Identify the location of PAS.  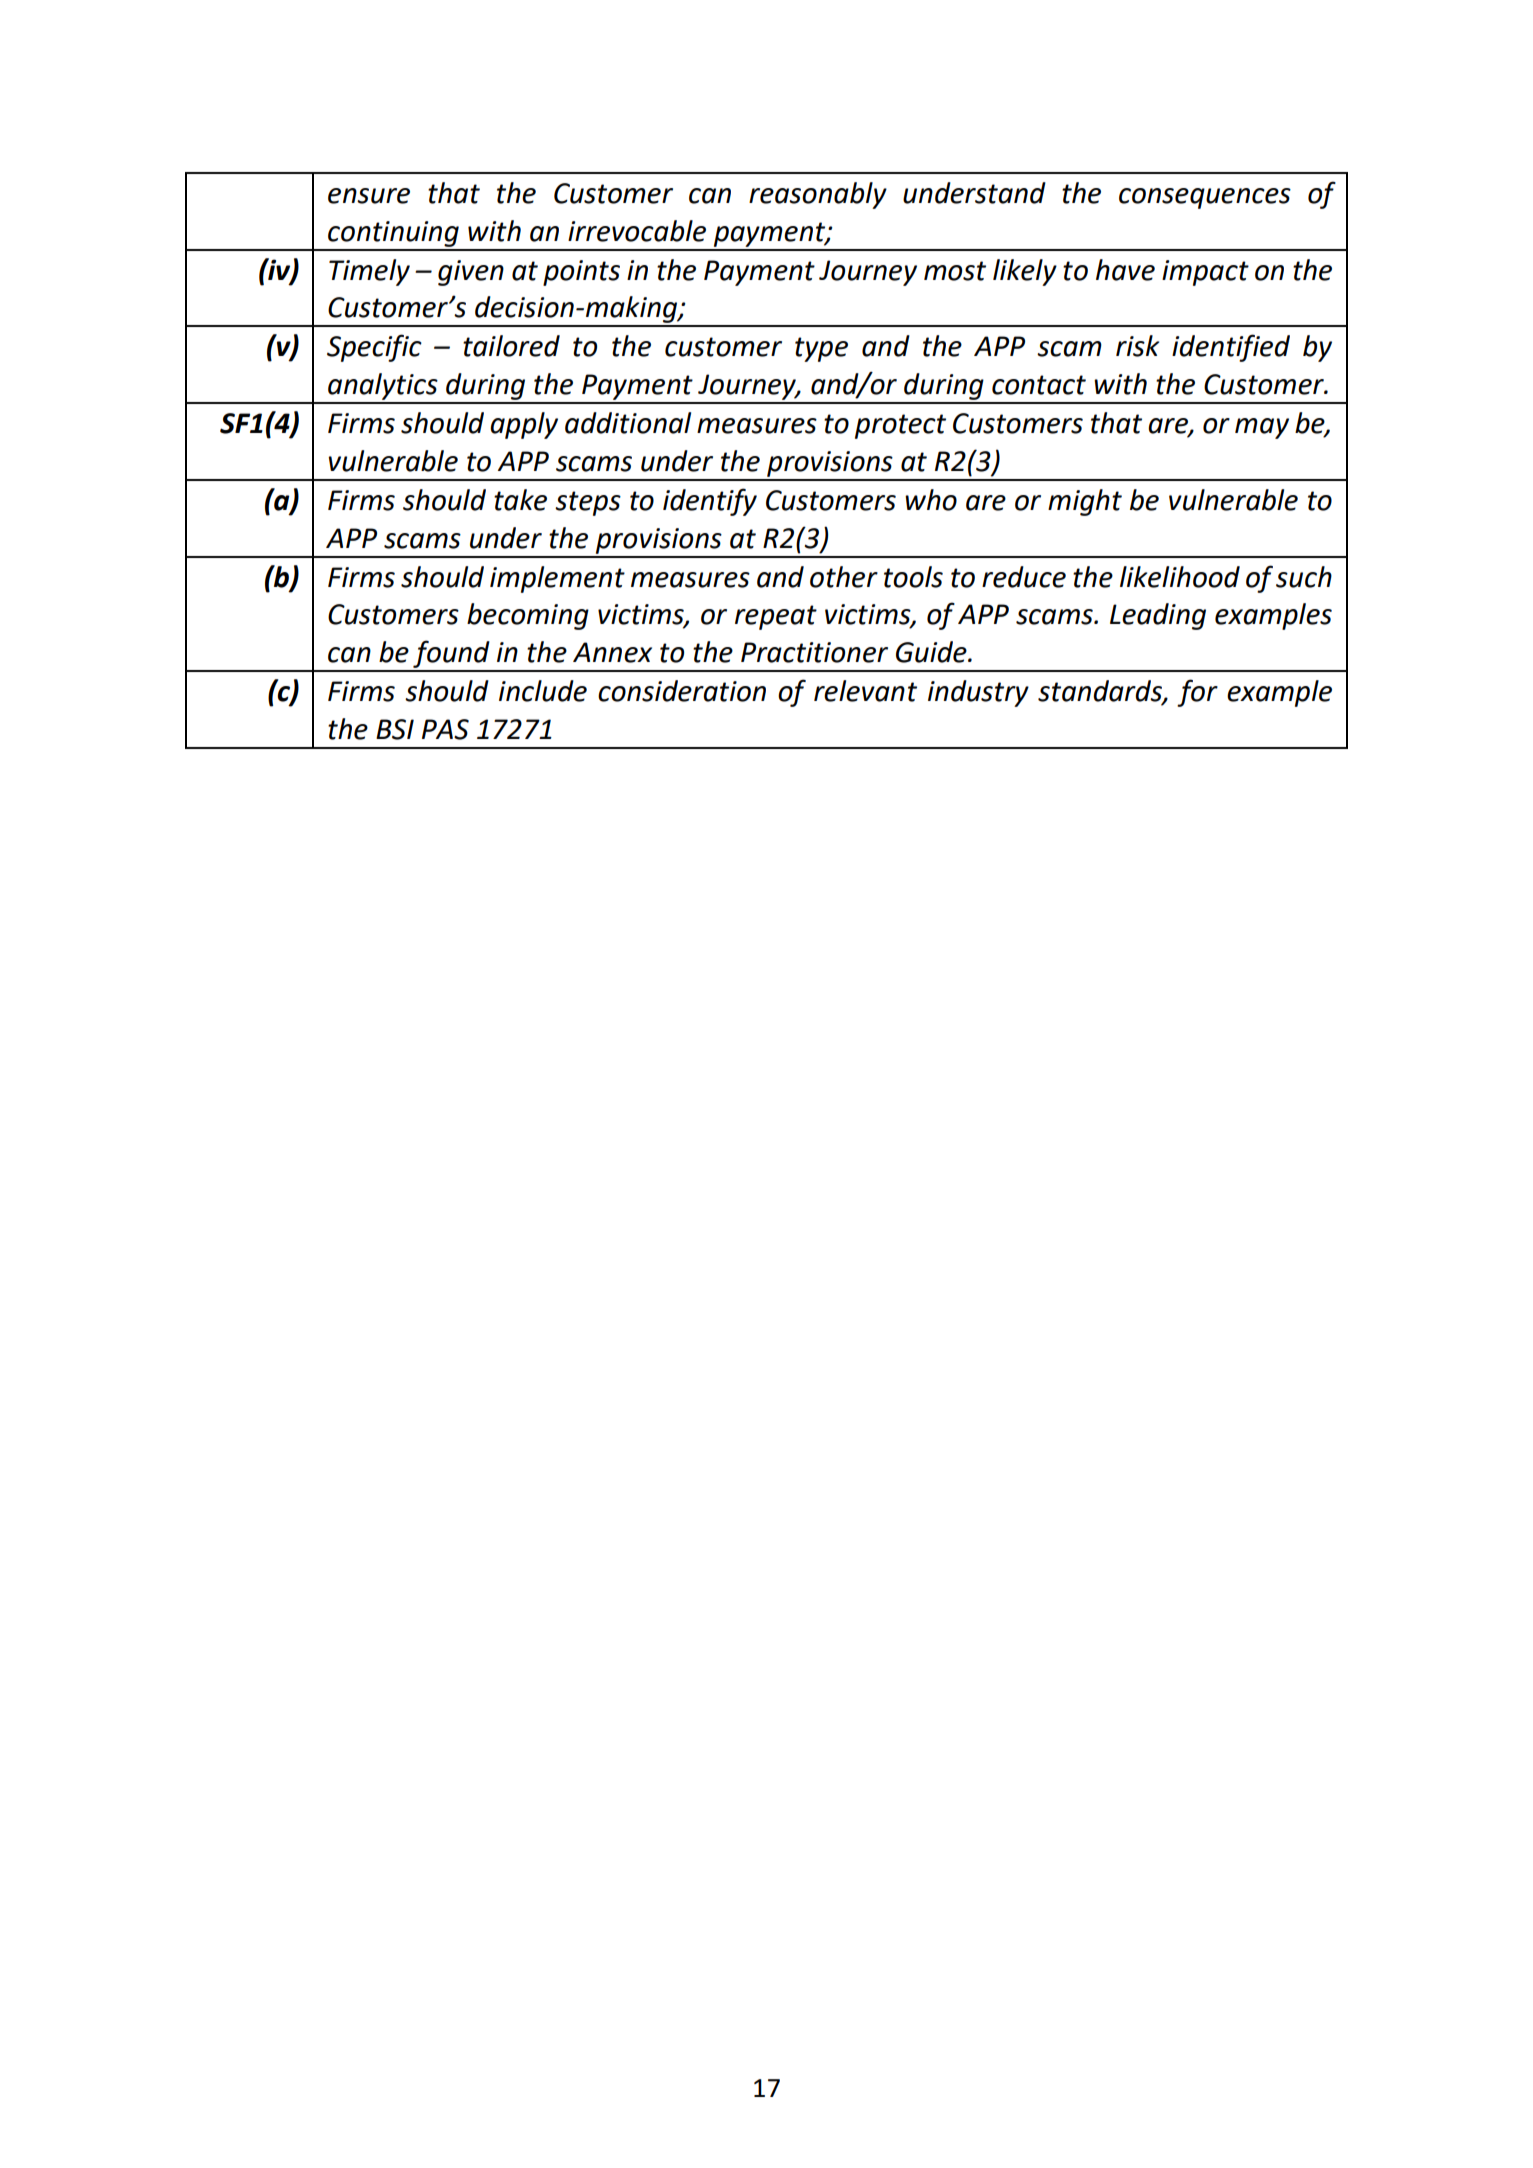
(445, 729).
